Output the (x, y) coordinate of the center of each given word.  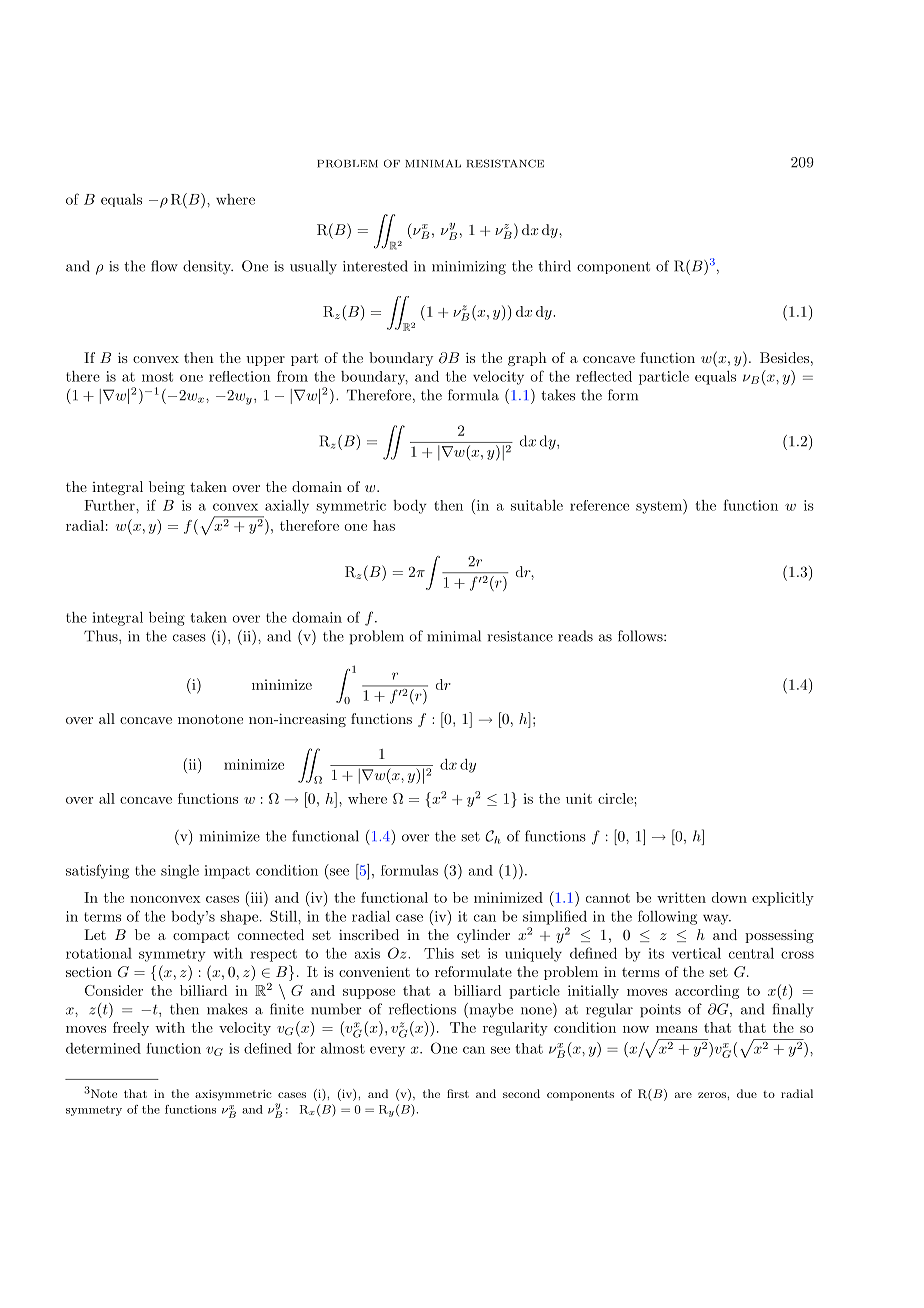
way (717, 919)
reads (575, 636)
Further (110, 505)
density (208, 267)
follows (641, 636)
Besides (784, 357)
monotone (210, 719)
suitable (537, 505)
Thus (102, 636)
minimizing (469, 268)
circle (616, 798)
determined (103, 1048)
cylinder (483, 936)
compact (201, 936)
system (660, 506)
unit (579, 798)
